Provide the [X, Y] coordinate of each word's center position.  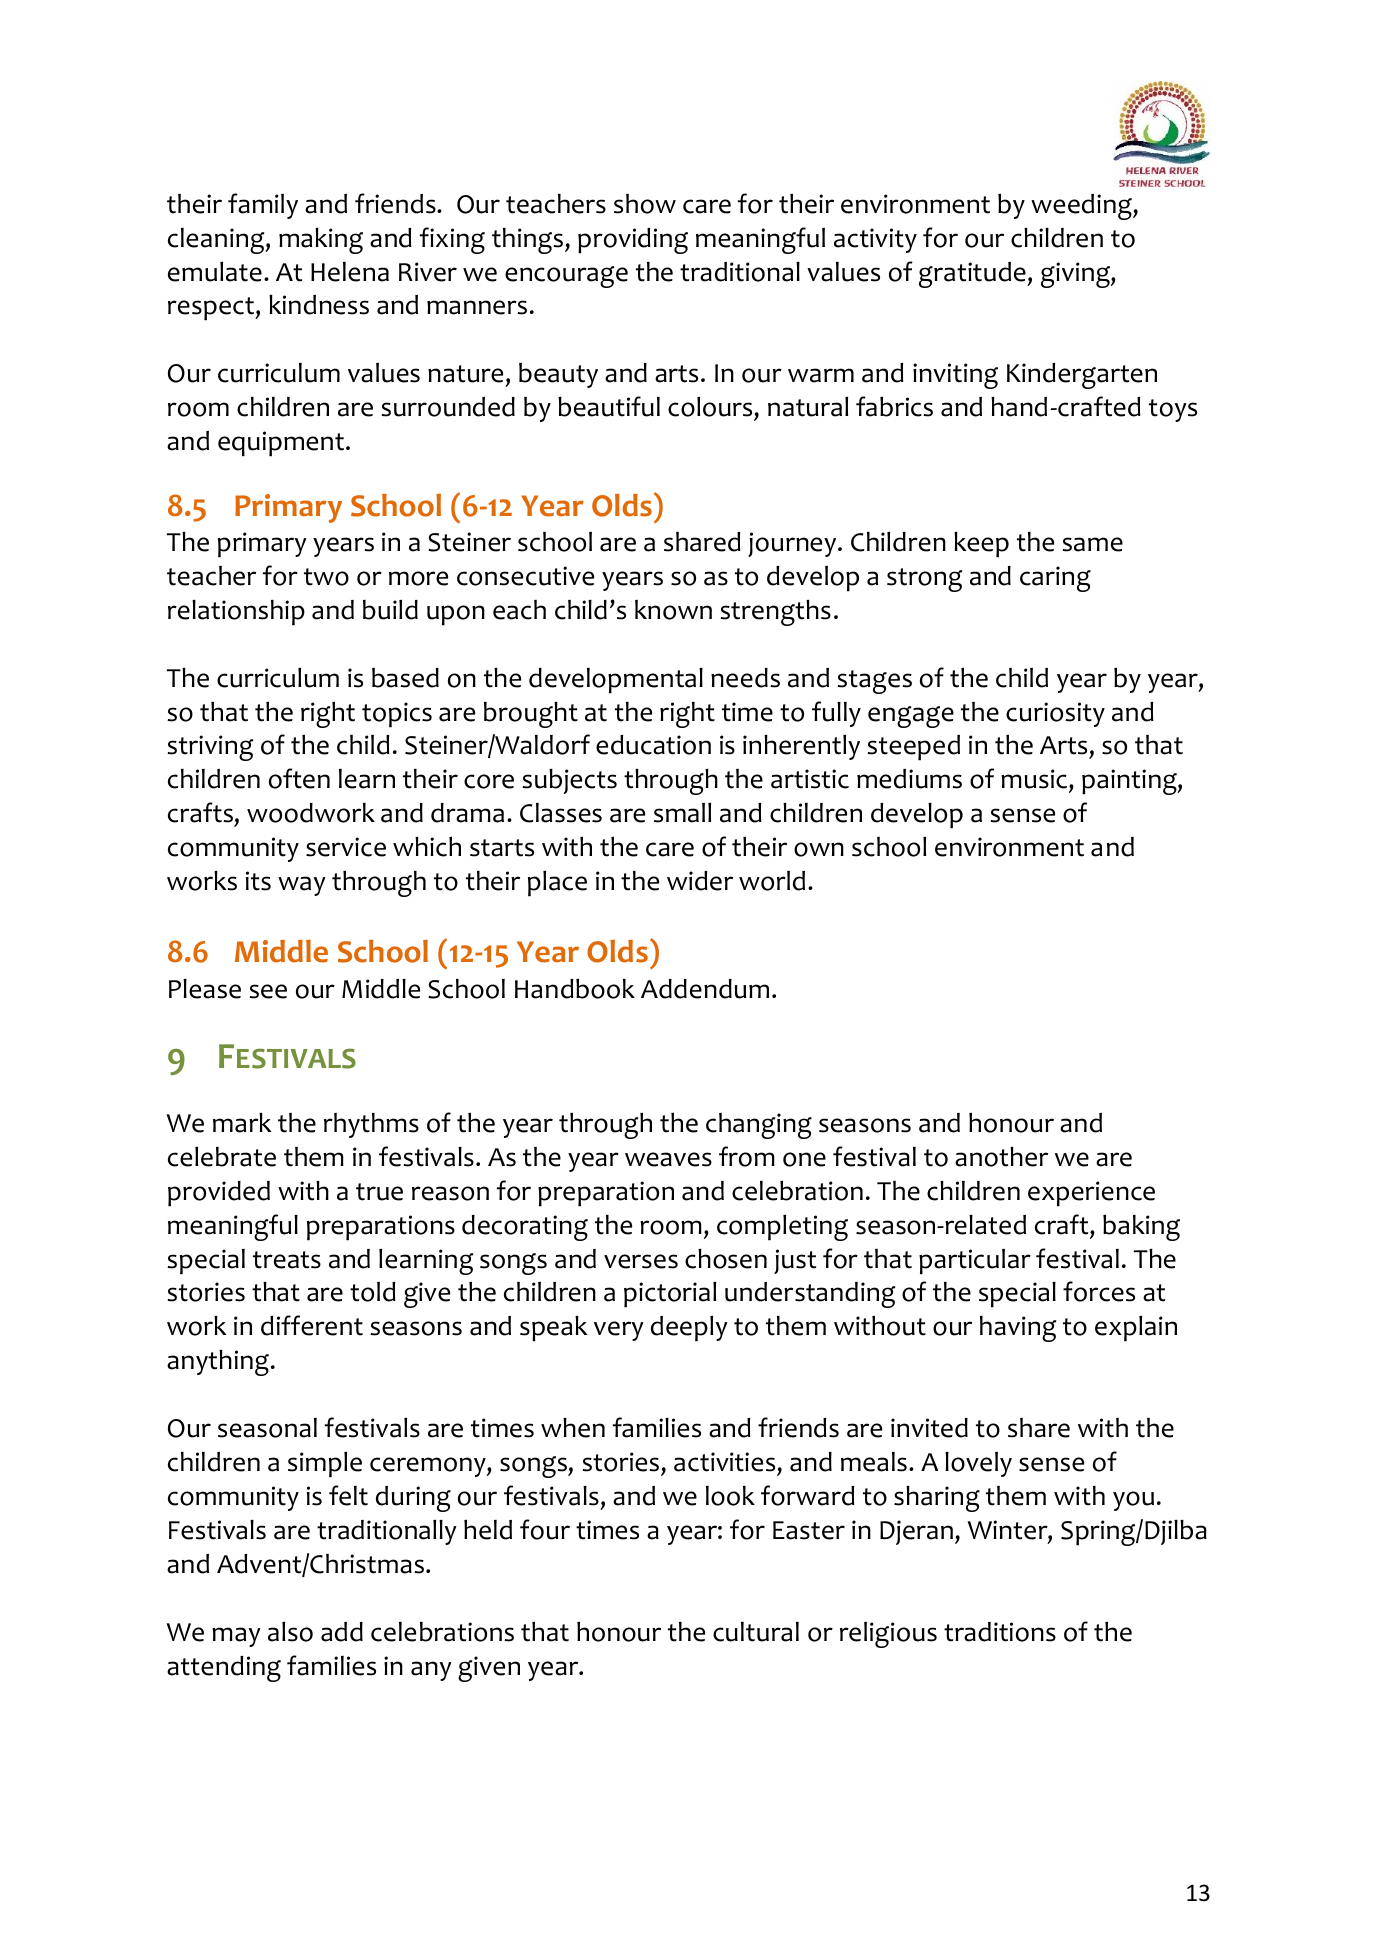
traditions [1000, 1632]
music [1034, 779]
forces [1099, 1291]
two [326, 577]
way [302, 886]
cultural [756, 1632]
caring [1055, 579]
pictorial [670, 1295]
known [673, 610]
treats [287, 1260]
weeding [1082, 207]
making [321, 241]
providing [633, 241]
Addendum [705, 989]
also [290, 1632]
